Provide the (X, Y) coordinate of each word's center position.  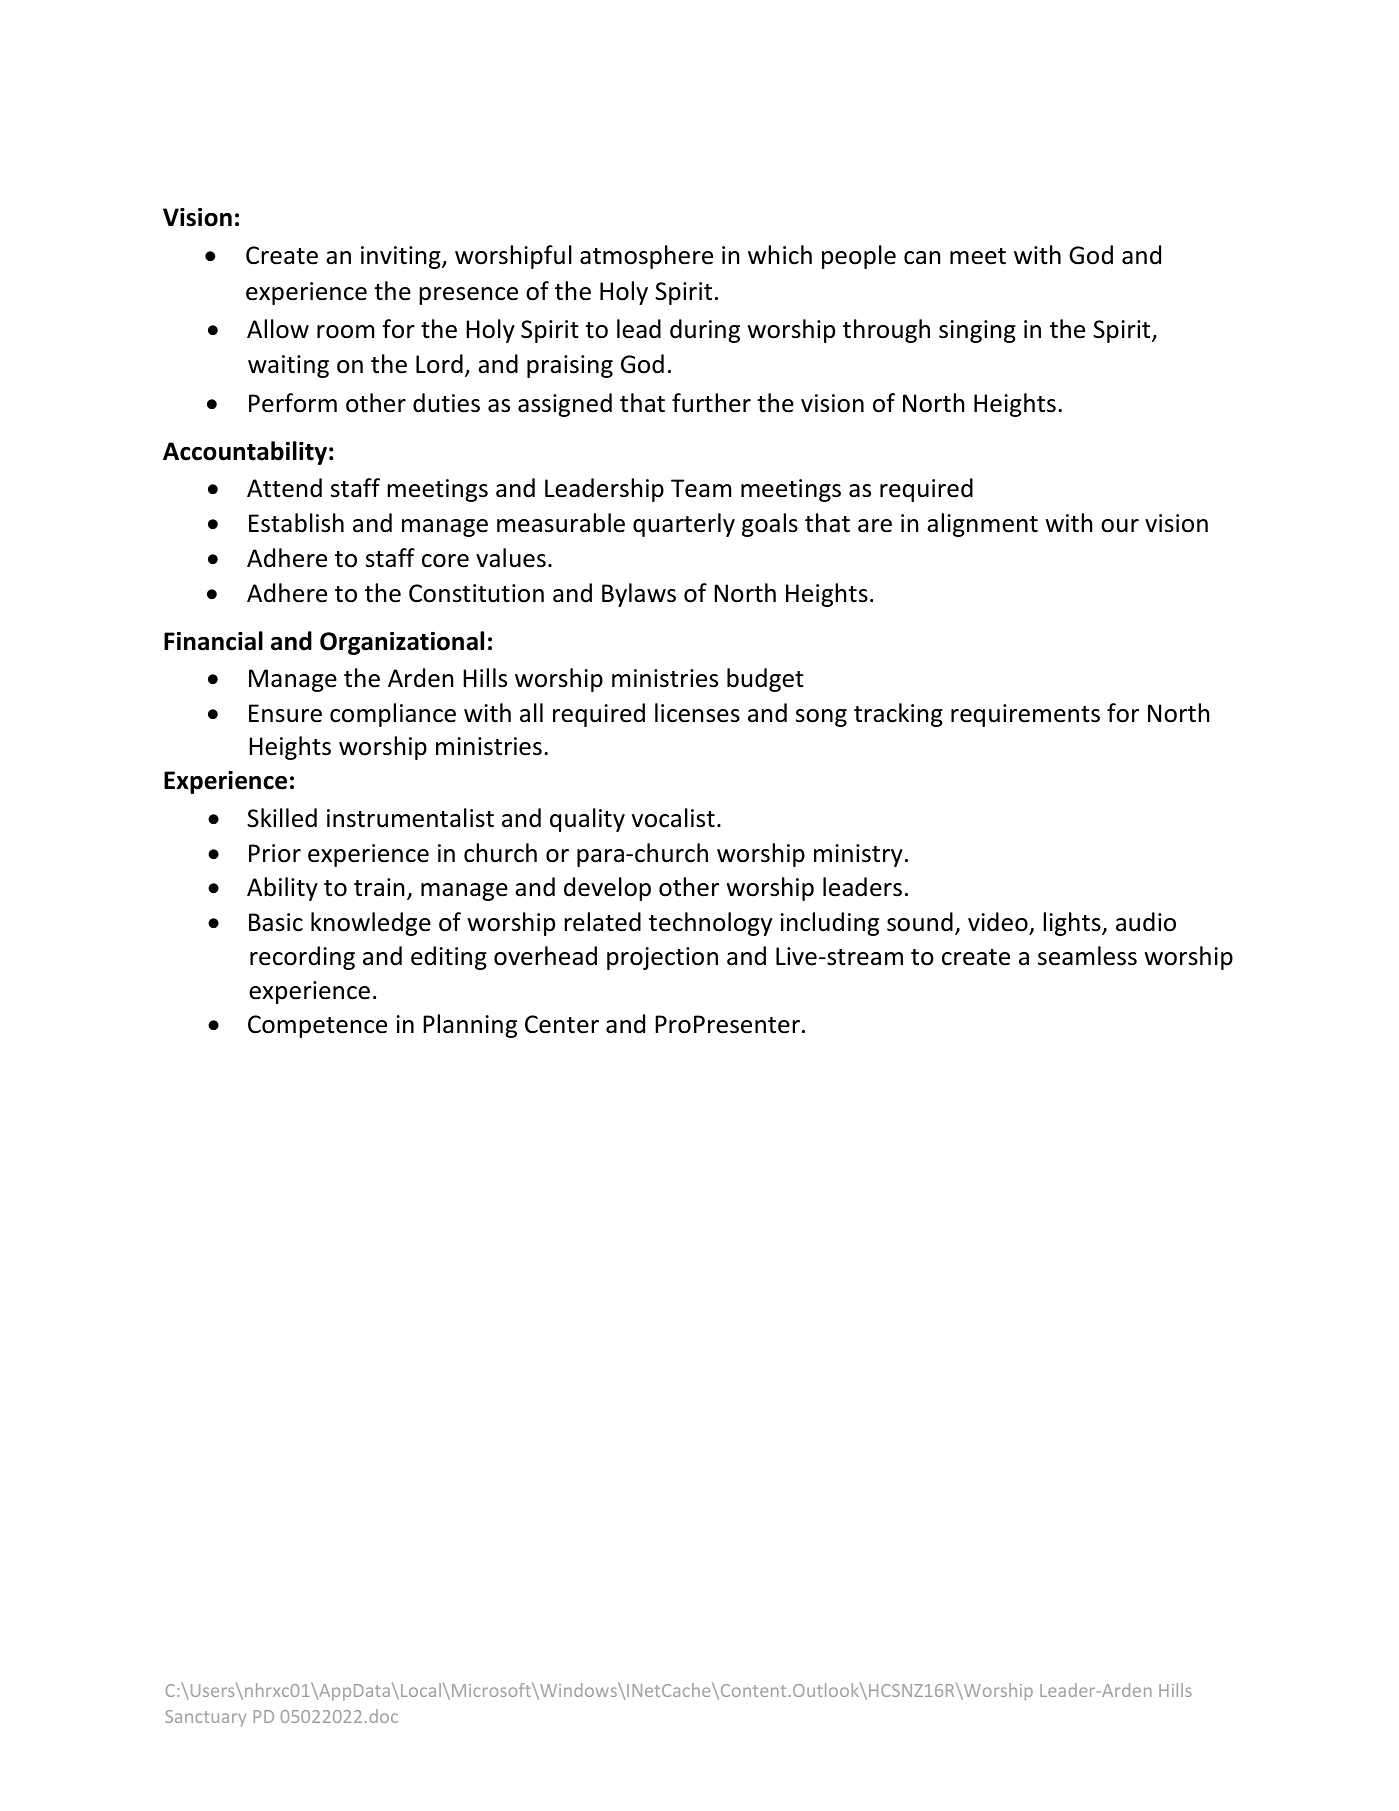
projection (662, 958)
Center (562, 1024)
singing (977, 331)
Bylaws (639, 595)
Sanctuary (205, 1718)
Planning (470, 1026)
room (345, 332)
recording (302, 958)
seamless (1087, 956)
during (705, 331)
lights (1073, 924)
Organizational (402, 643)
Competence (317, 1026)
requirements (1025, 715)
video (999, 923)
